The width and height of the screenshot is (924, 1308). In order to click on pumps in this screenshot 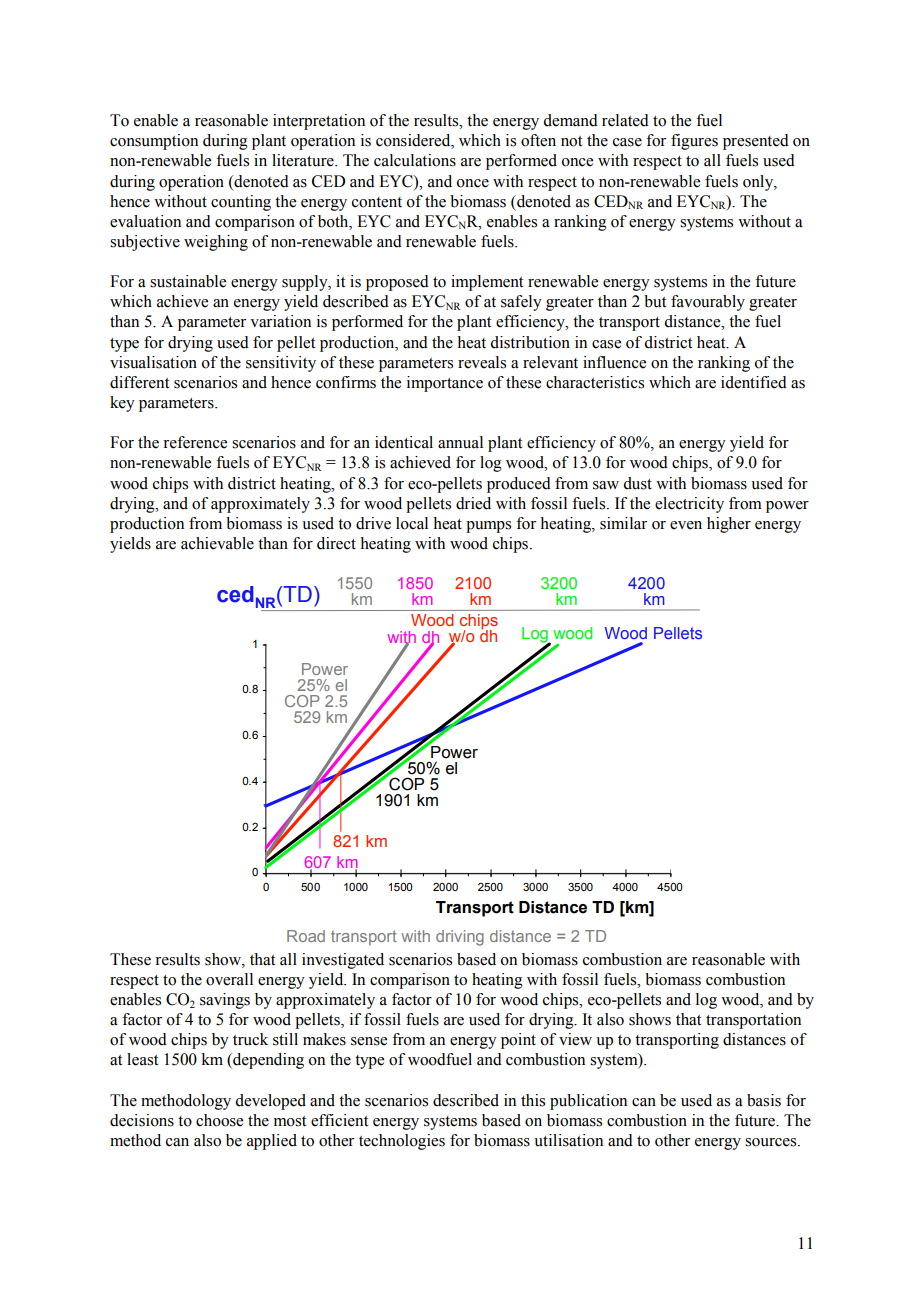, I will do `click(488, 527)`.
